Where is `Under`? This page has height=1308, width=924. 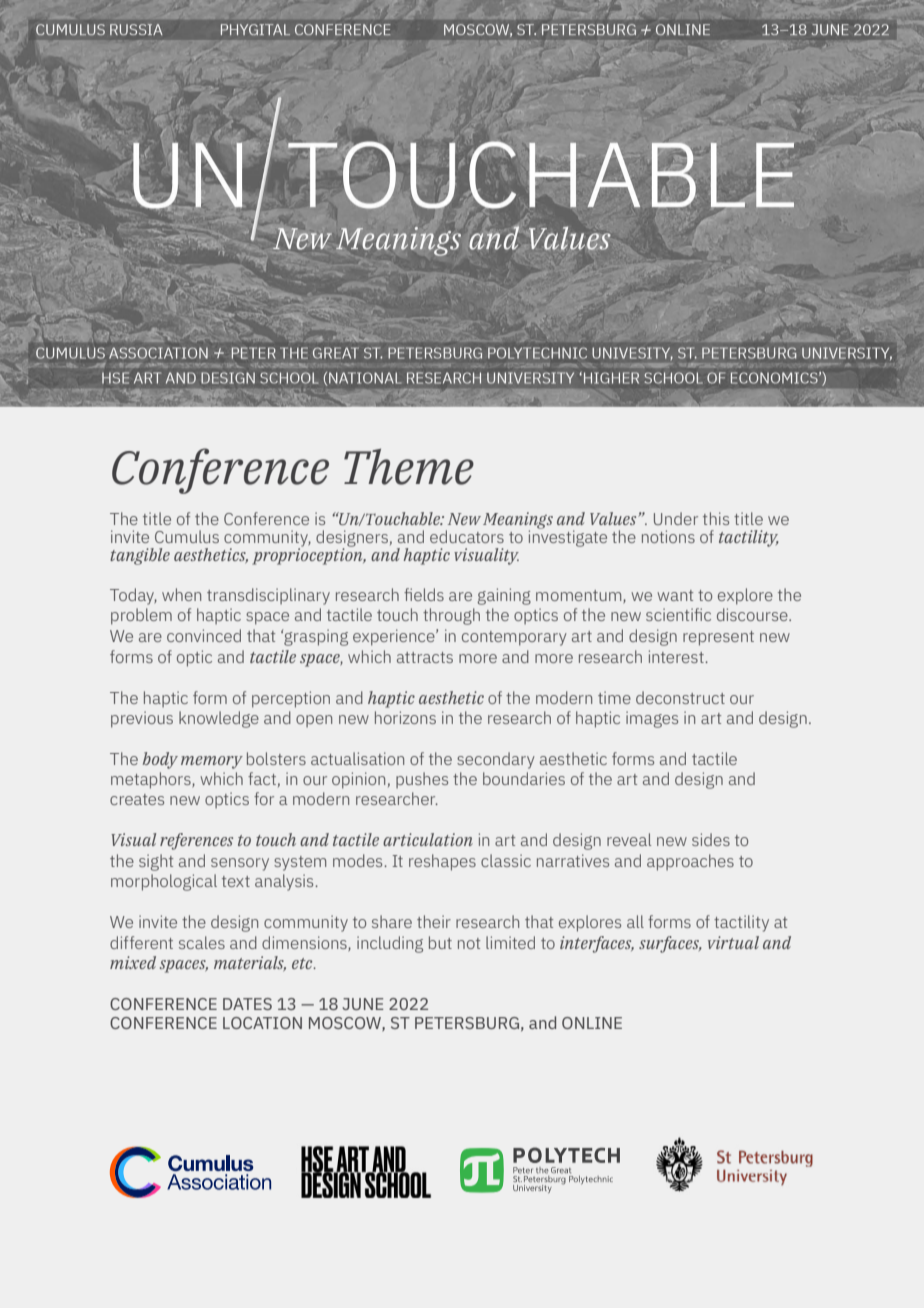 Under is located at coordinates (676, 518).
